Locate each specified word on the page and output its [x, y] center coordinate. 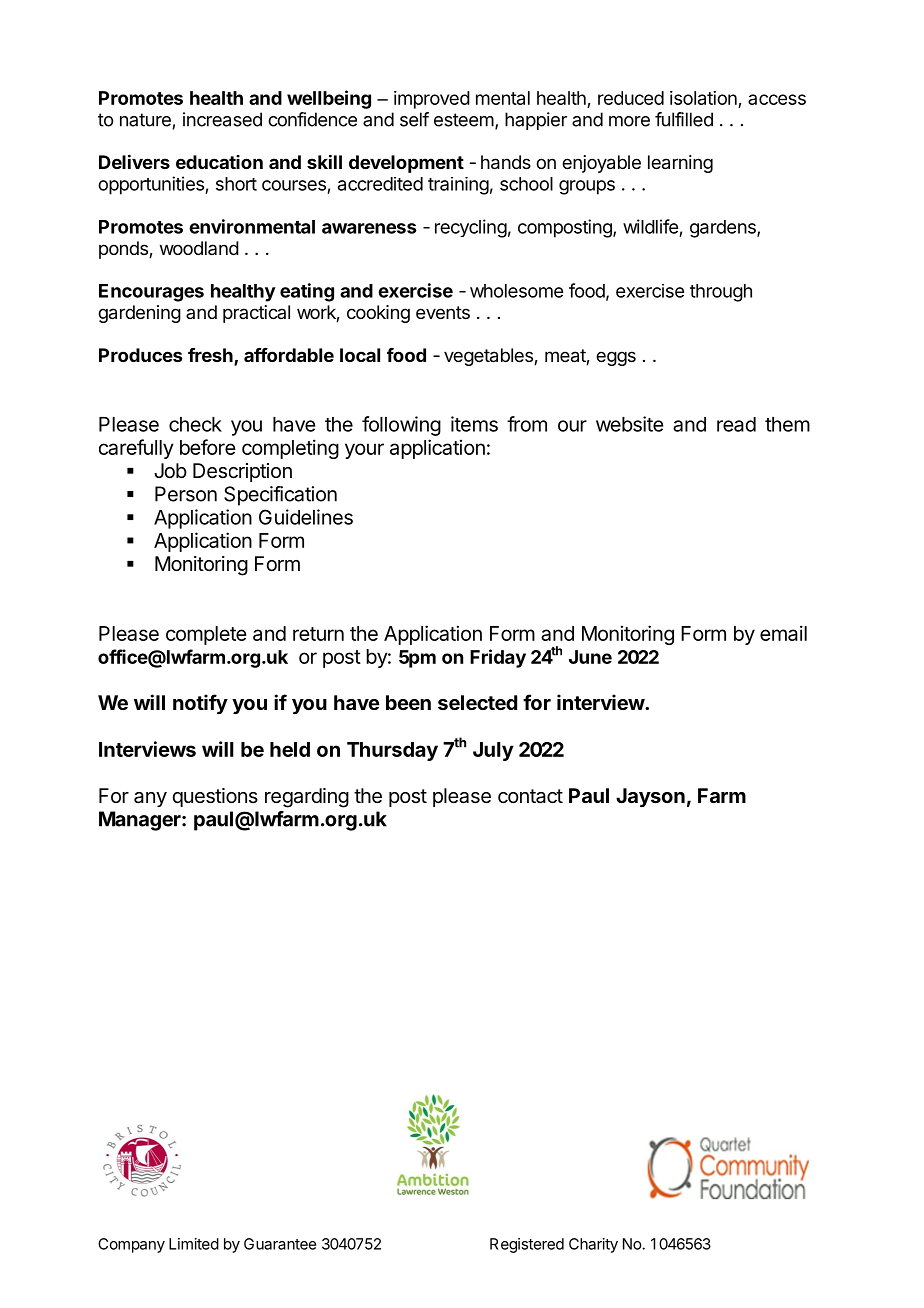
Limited [194, 1244]
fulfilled [684, 119]
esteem [464, 120]
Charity [593, 1245]
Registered [527, 1245]
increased [222, 119]
